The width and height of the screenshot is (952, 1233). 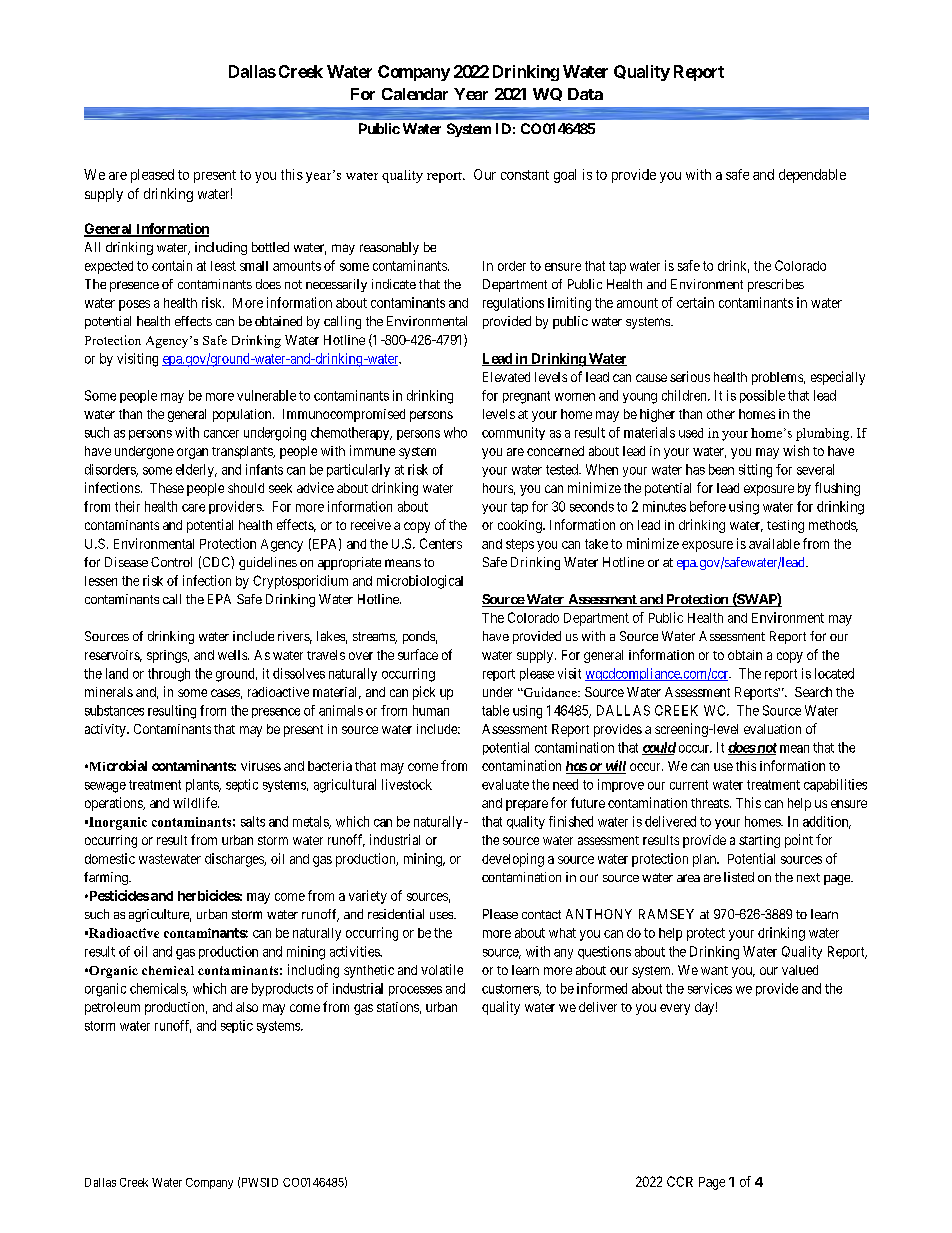 I want to click on volatile, so click(x=442, y=969).
